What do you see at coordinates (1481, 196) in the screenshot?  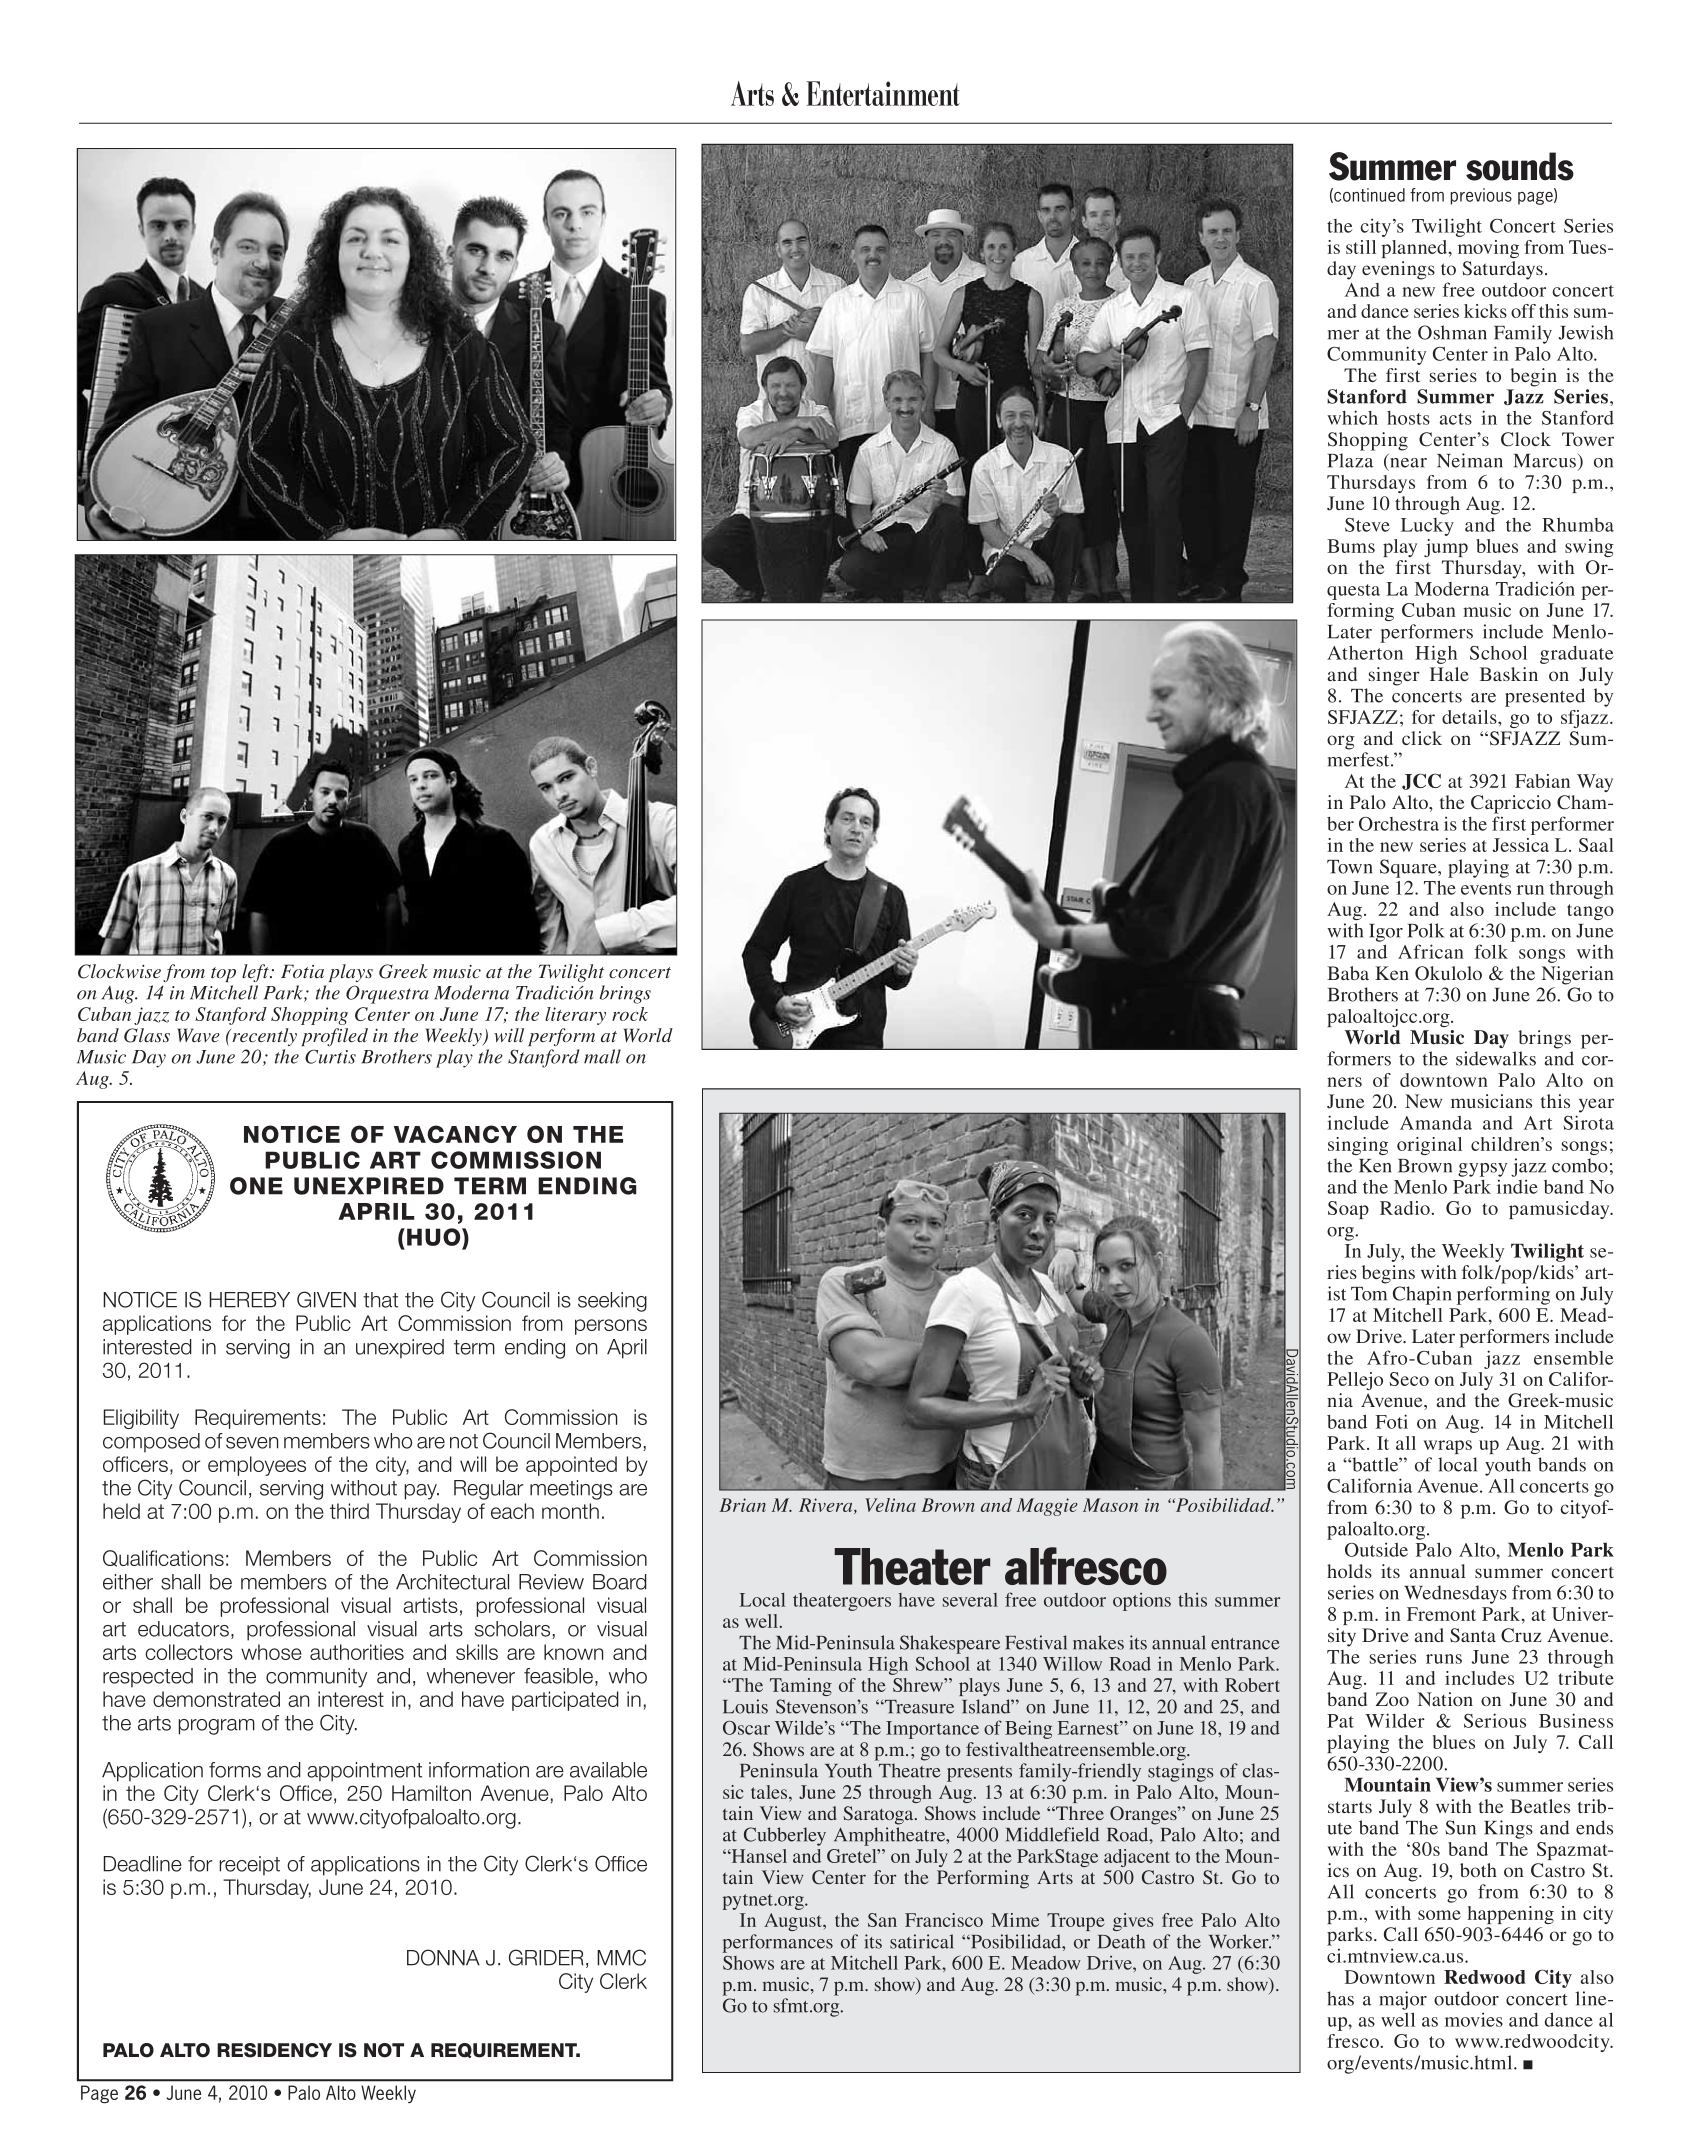 I see `previous` at bounding box center [1481, 196].
